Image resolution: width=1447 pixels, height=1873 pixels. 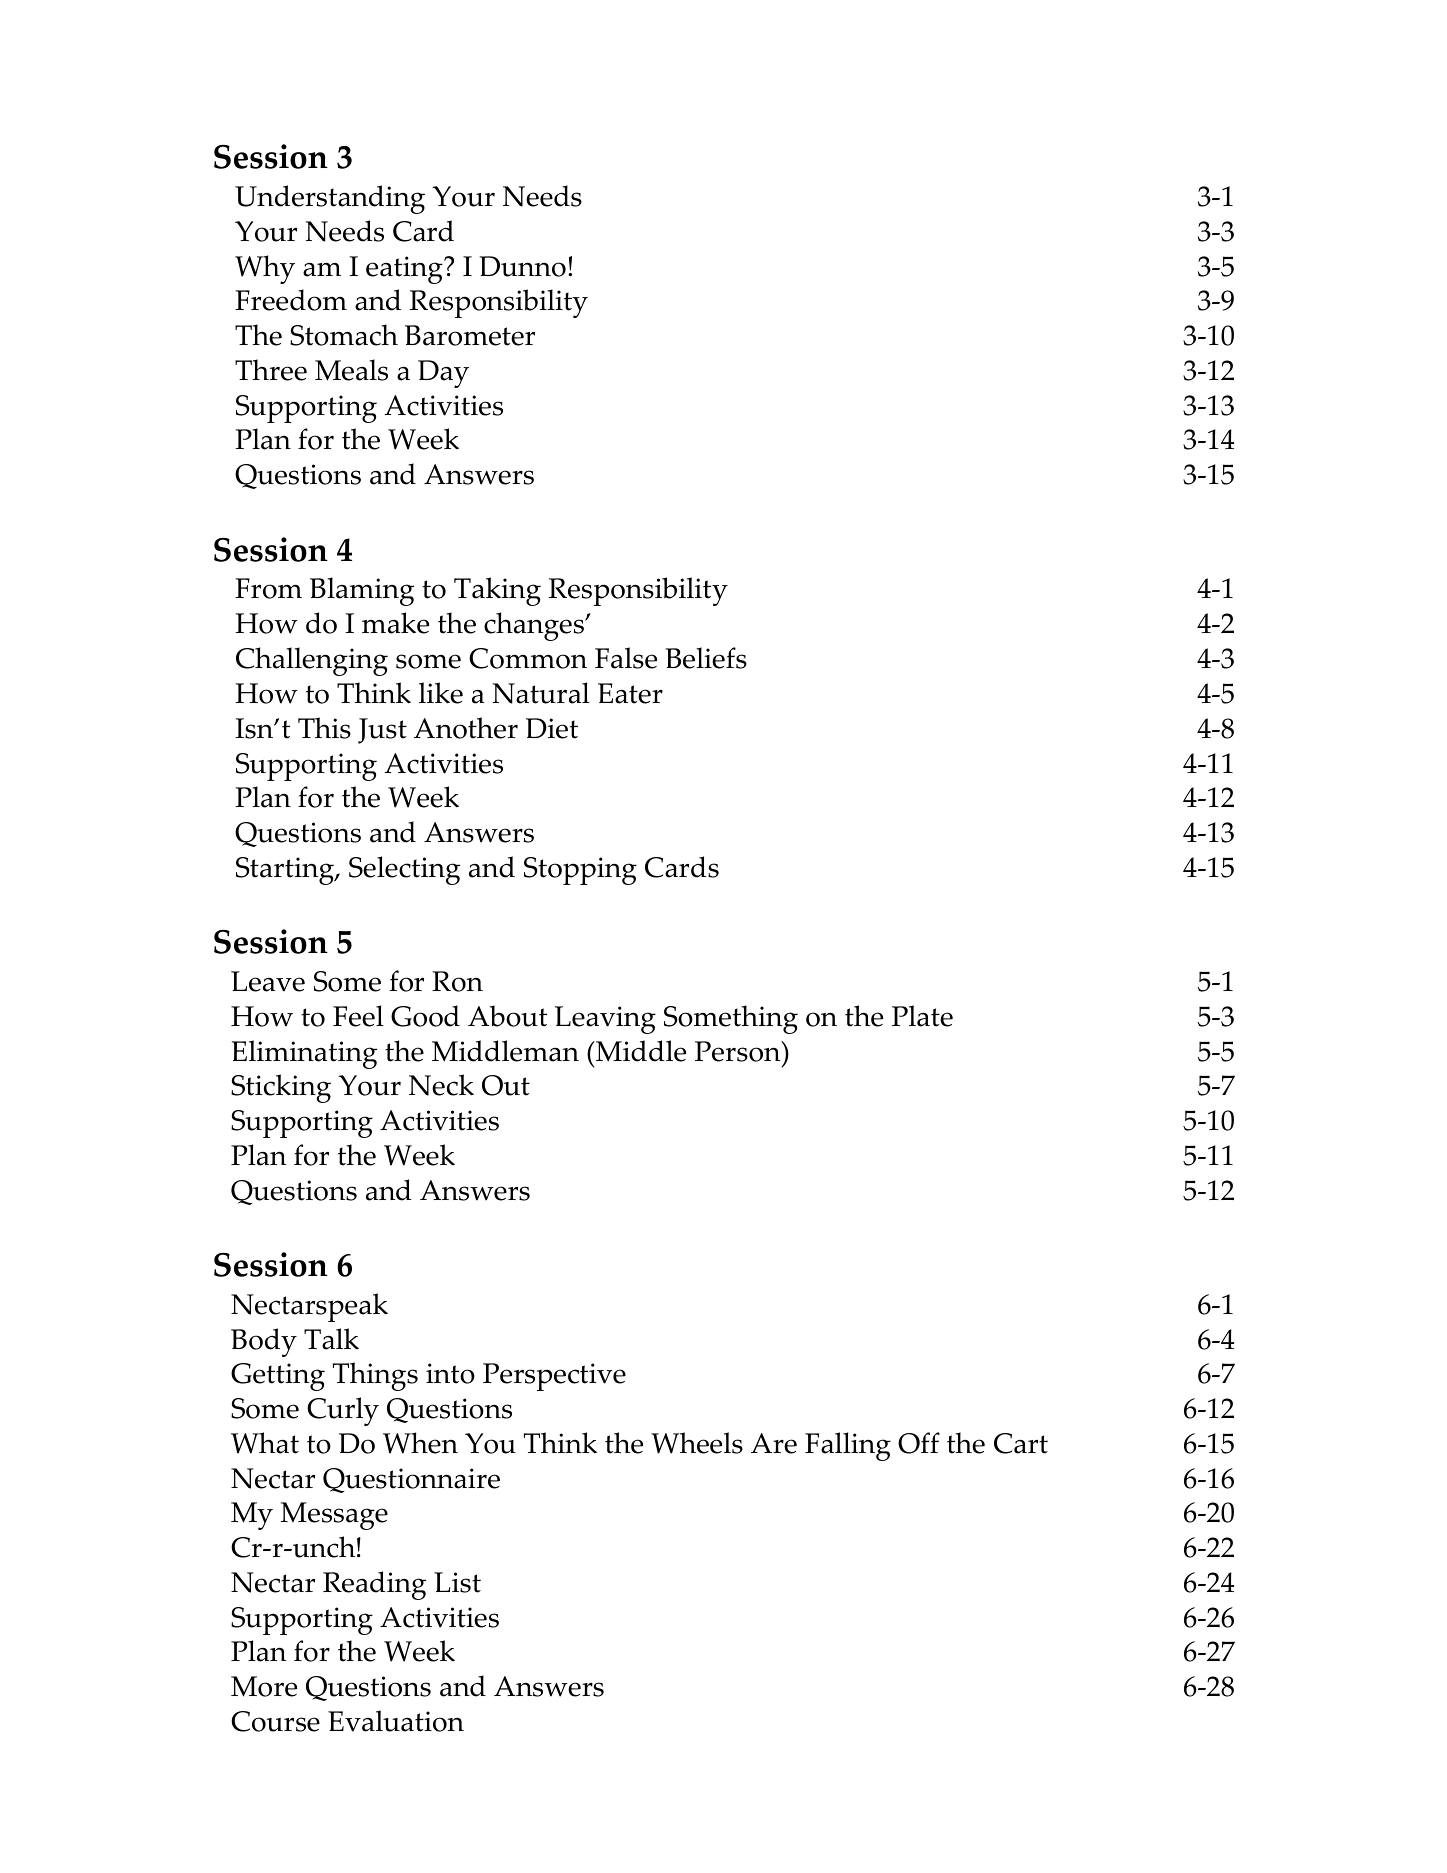 What do you see at coordinates (396, 1721) in the page?
I see `Evaluation` at bounding box center [396, 1721].
